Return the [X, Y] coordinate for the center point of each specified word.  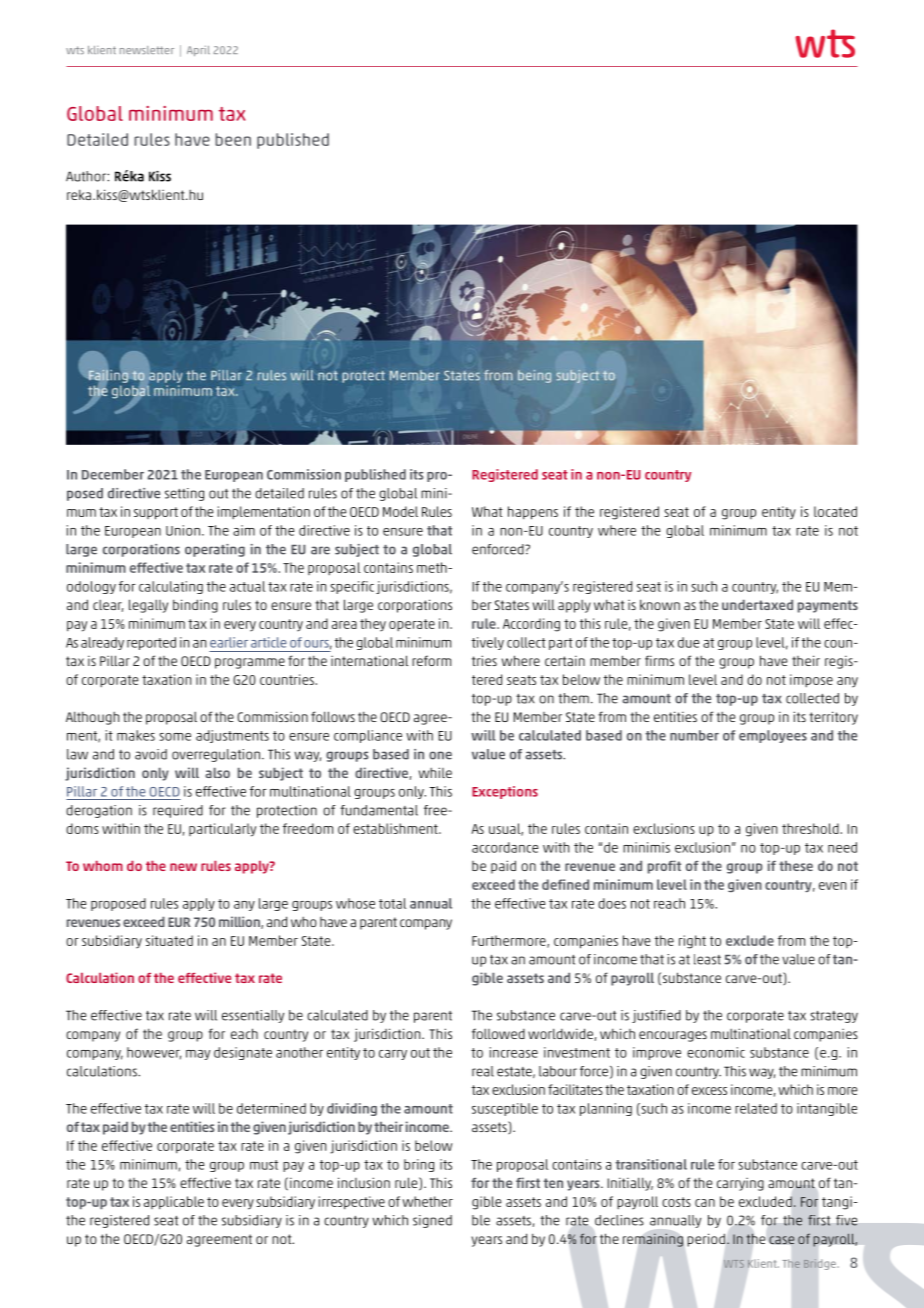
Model [400, 511]
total [392, 903]
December [113, 474]
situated [169, 940]
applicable [174, 1203]
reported [151, 643]
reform [431, 660]
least [707, 959]
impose [811, 680]
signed [432, 1221]
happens [533, 513]
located [835, 511]
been [233, 139]
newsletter [147, 50]
